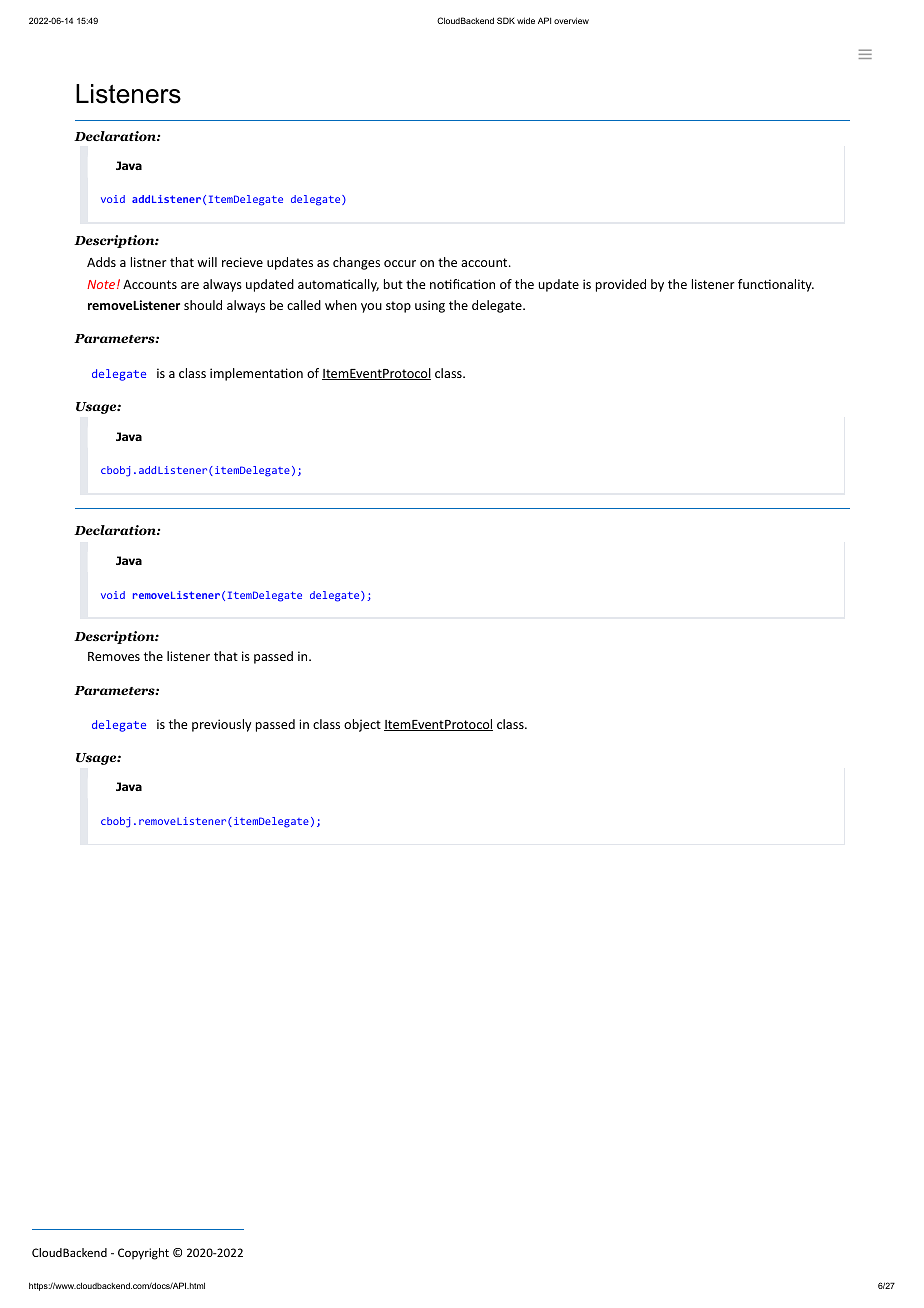 The width and height of the screenshot is (924, 1308). I want to click on overview, so click(571, 21).
